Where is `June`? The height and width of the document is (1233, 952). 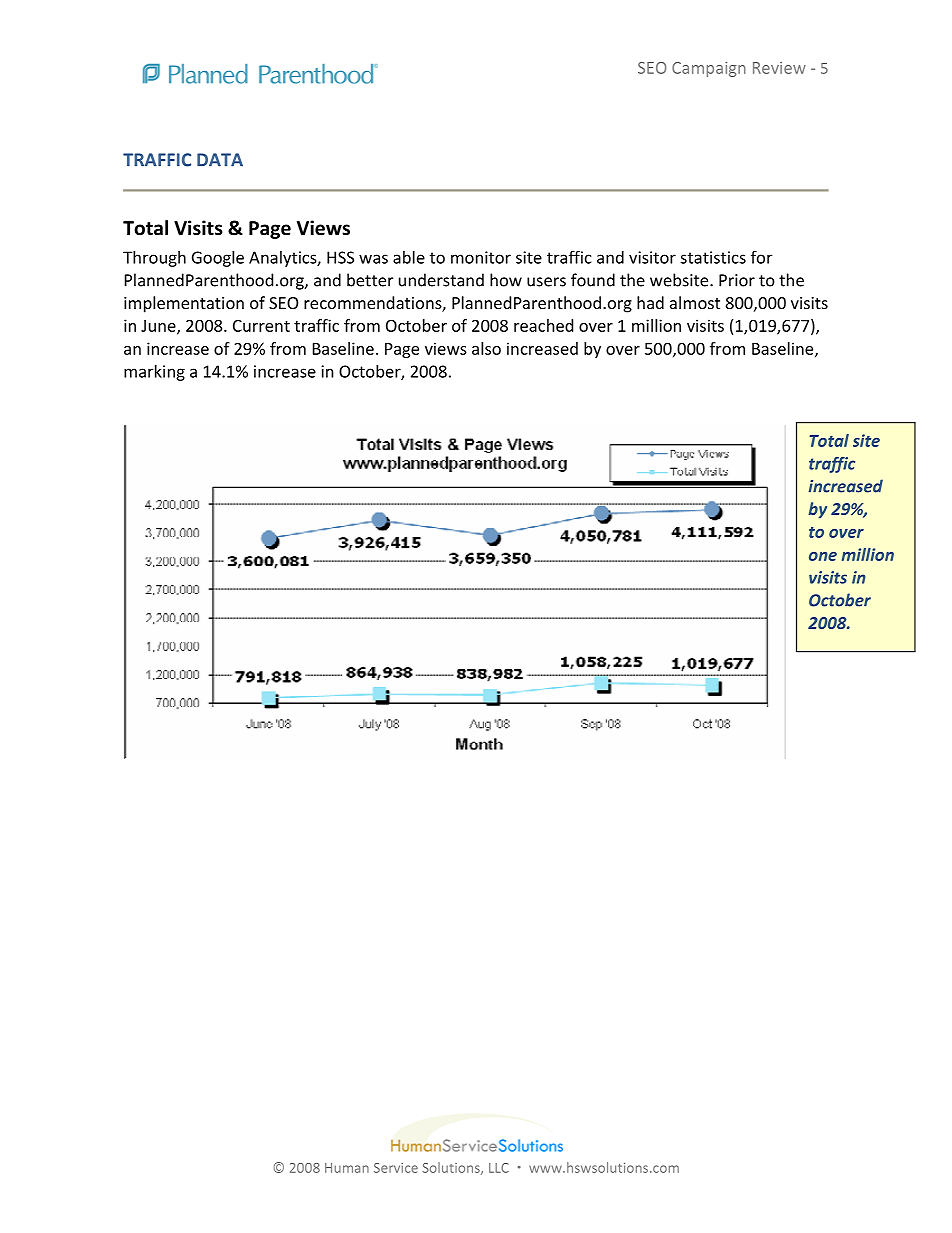 June is located at coordinates (159, 327).
